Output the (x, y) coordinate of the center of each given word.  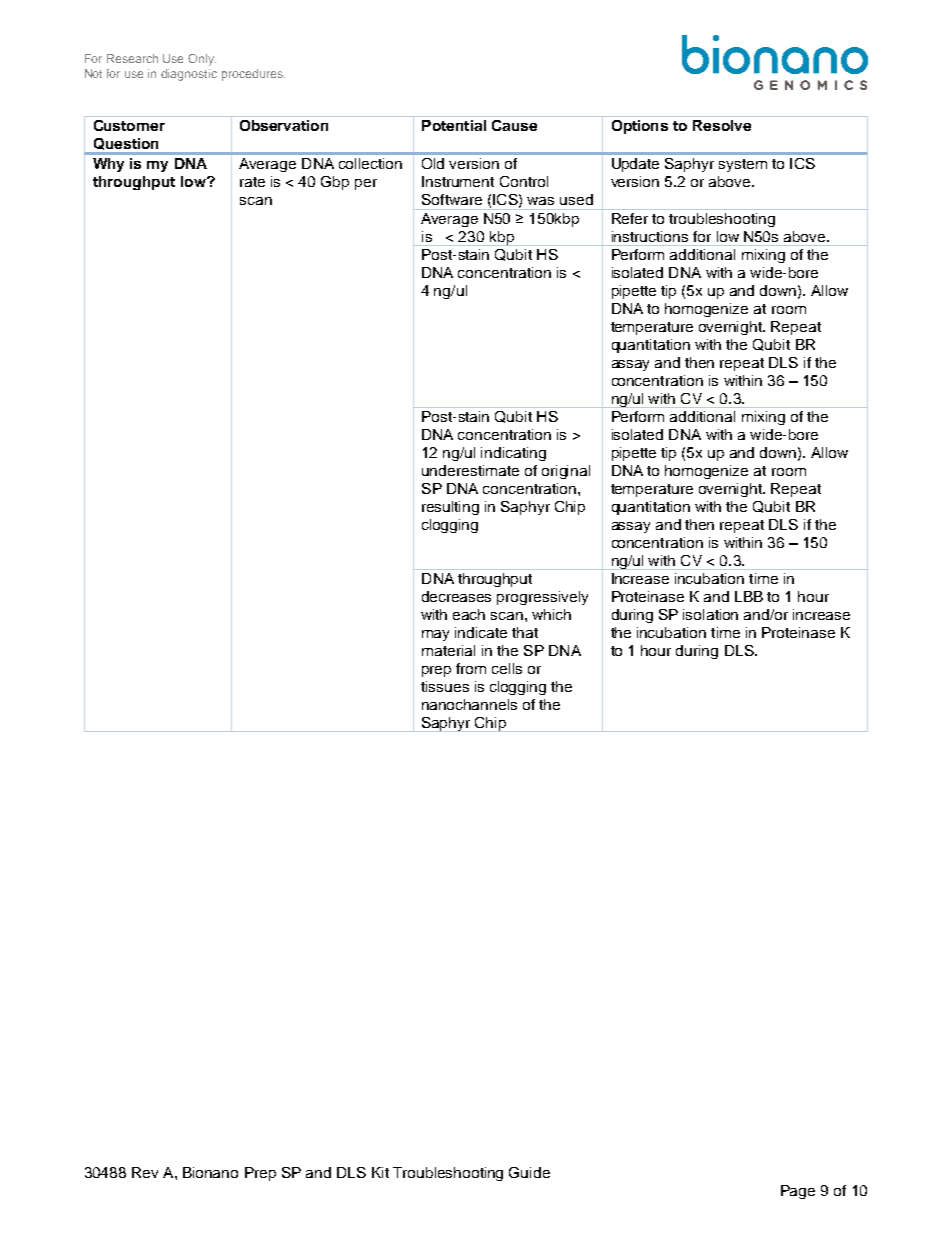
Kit (380, 1172)
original (566, 472)
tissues (445, 686)
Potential (454, 125)
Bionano (210, 1172)
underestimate (470, 470)
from (471, 668)
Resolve (722, 125)
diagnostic (189, 75)
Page (798, 1192)
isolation (710, 614)
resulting (450, 508)
